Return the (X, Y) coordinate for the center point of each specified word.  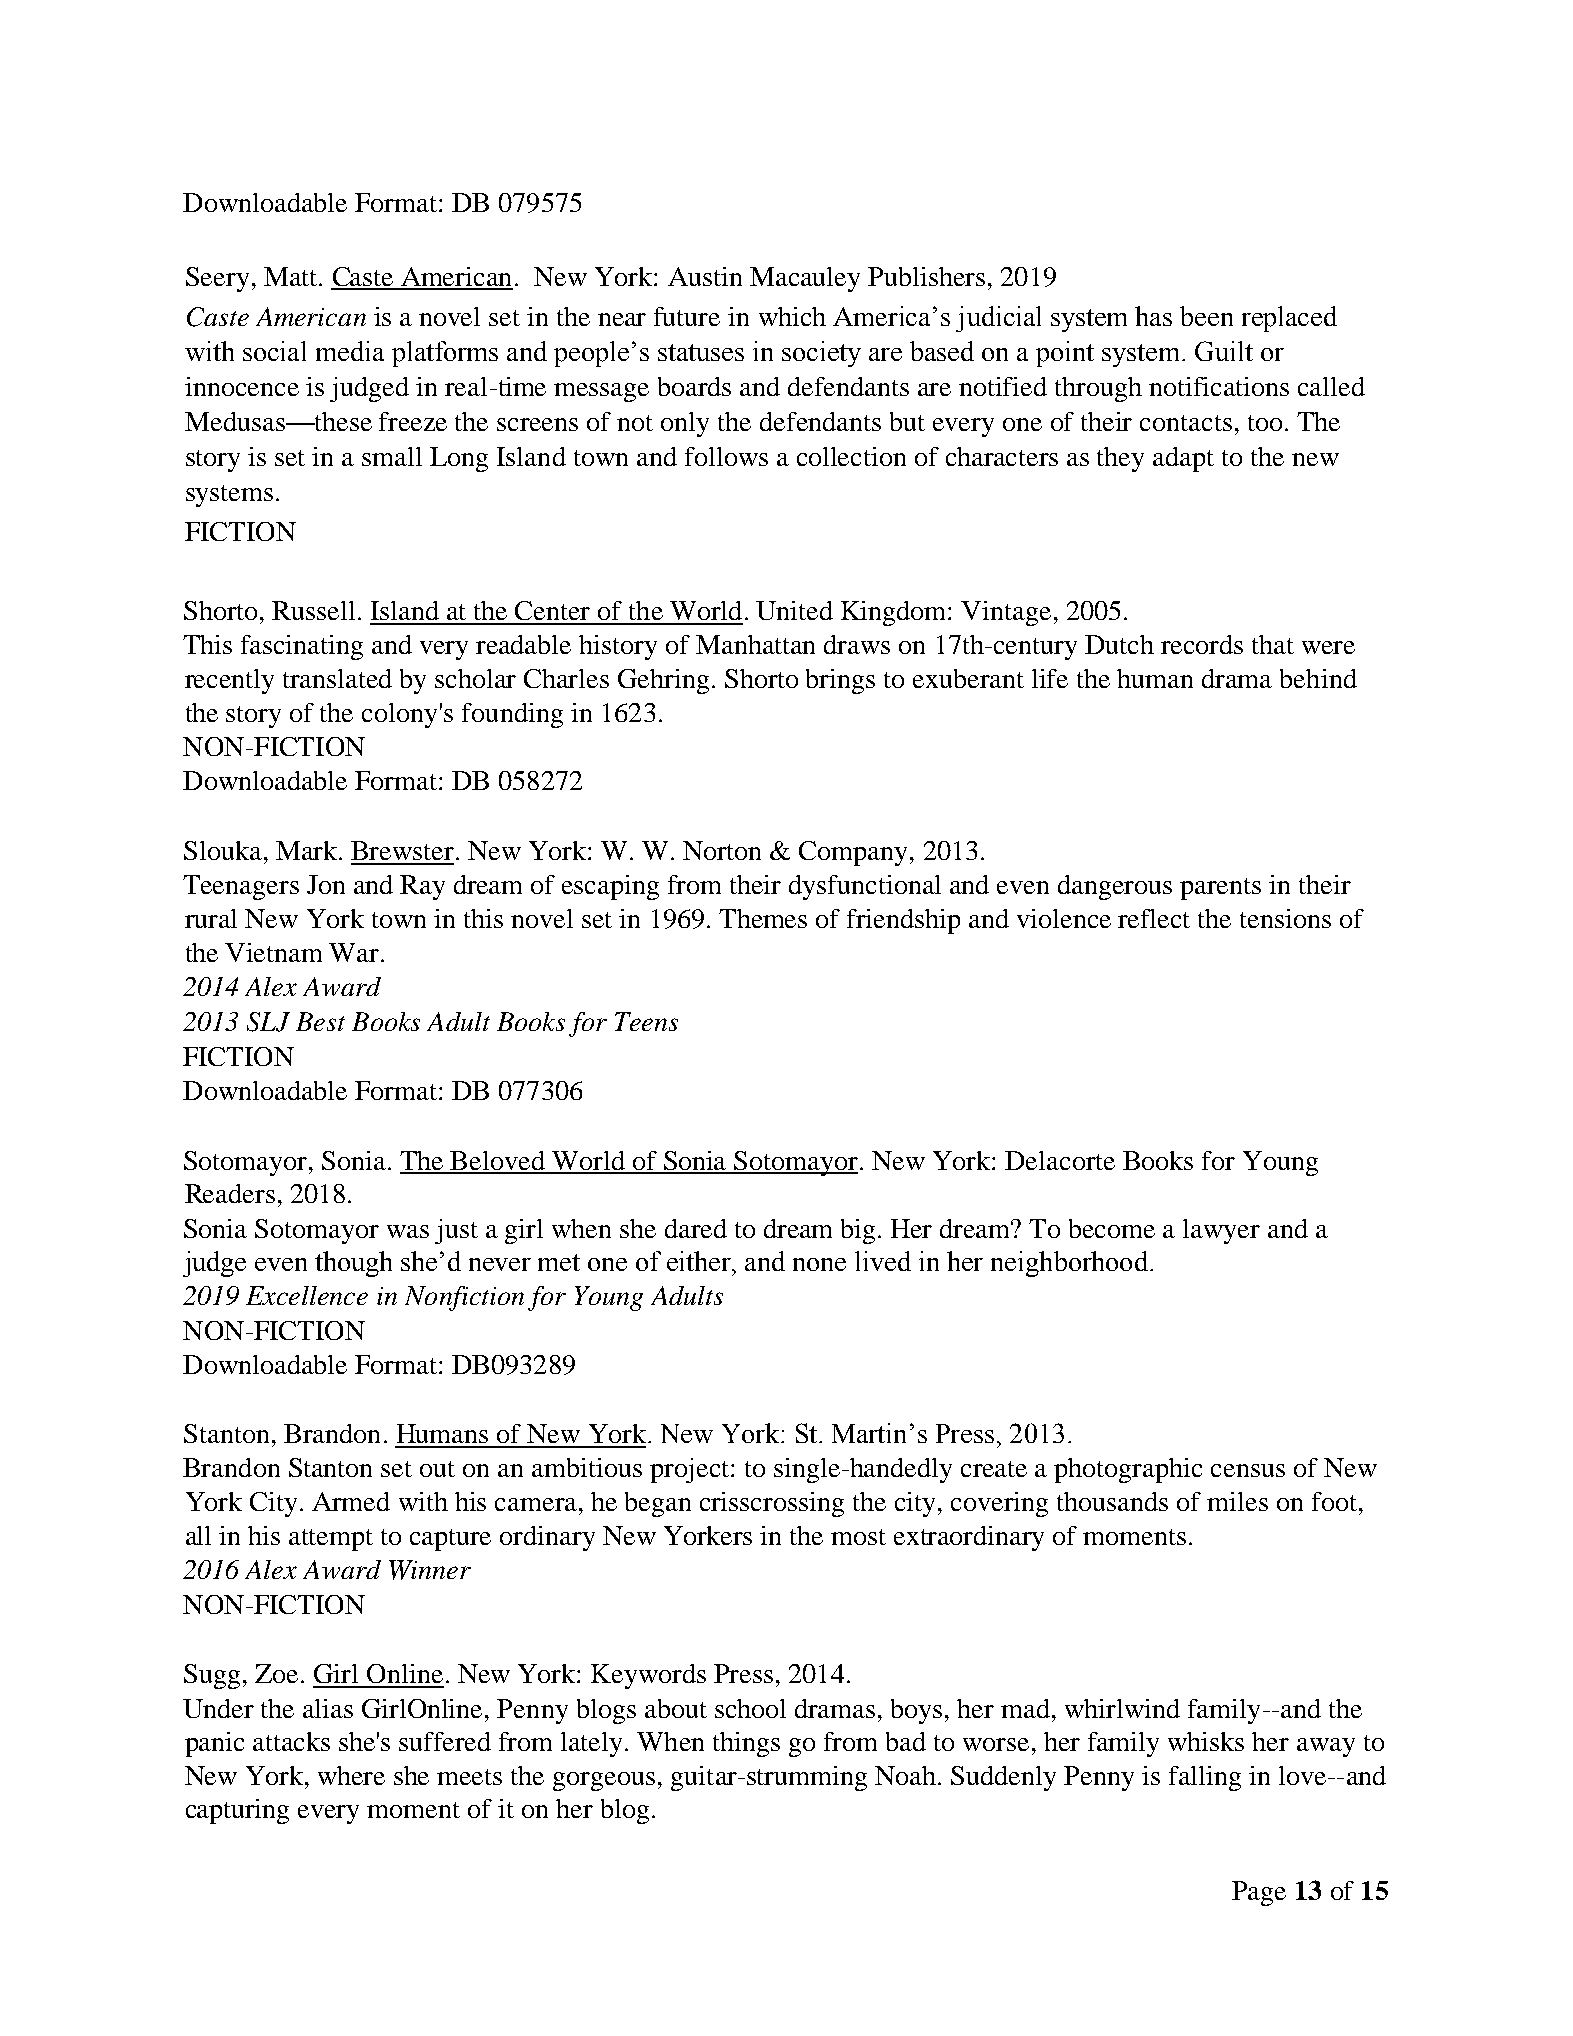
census (1248, 1470)
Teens (646, 1021)
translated (337, 678)
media (350, 351)
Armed (351, 1501)
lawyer (1221, 1231)
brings (840, 681)
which (792, 316)
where (351, 1775)
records (1202, 644)
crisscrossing (772, 1504)
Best (320, 1021)
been (1206, 316)
